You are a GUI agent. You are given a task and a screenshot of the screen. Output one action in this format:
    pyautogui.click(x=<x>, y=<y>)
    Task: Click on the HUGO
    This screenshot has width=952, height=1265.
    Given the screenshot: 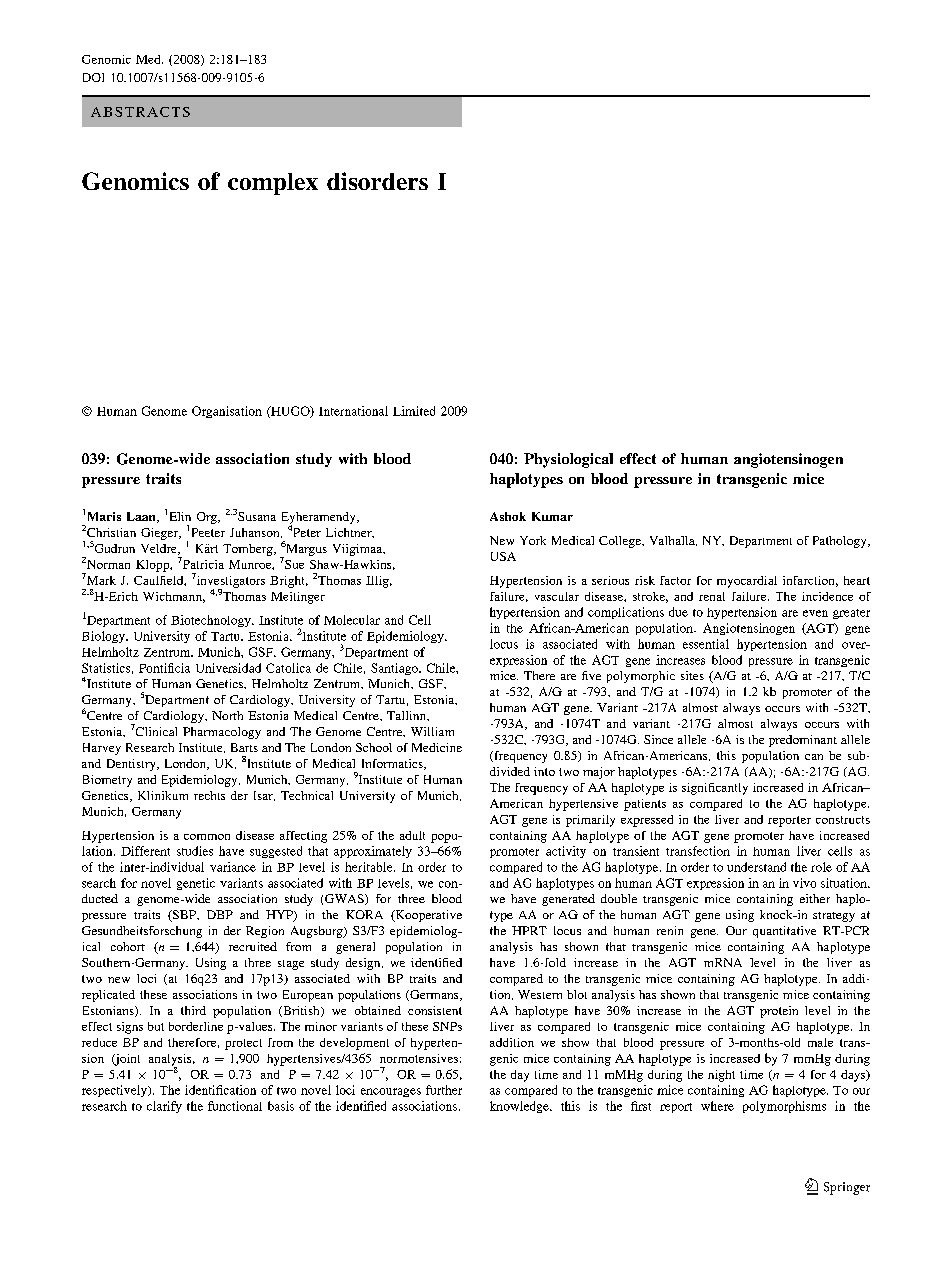 What is the action you would take?
    pyautogui.click(x=290, y=412)
